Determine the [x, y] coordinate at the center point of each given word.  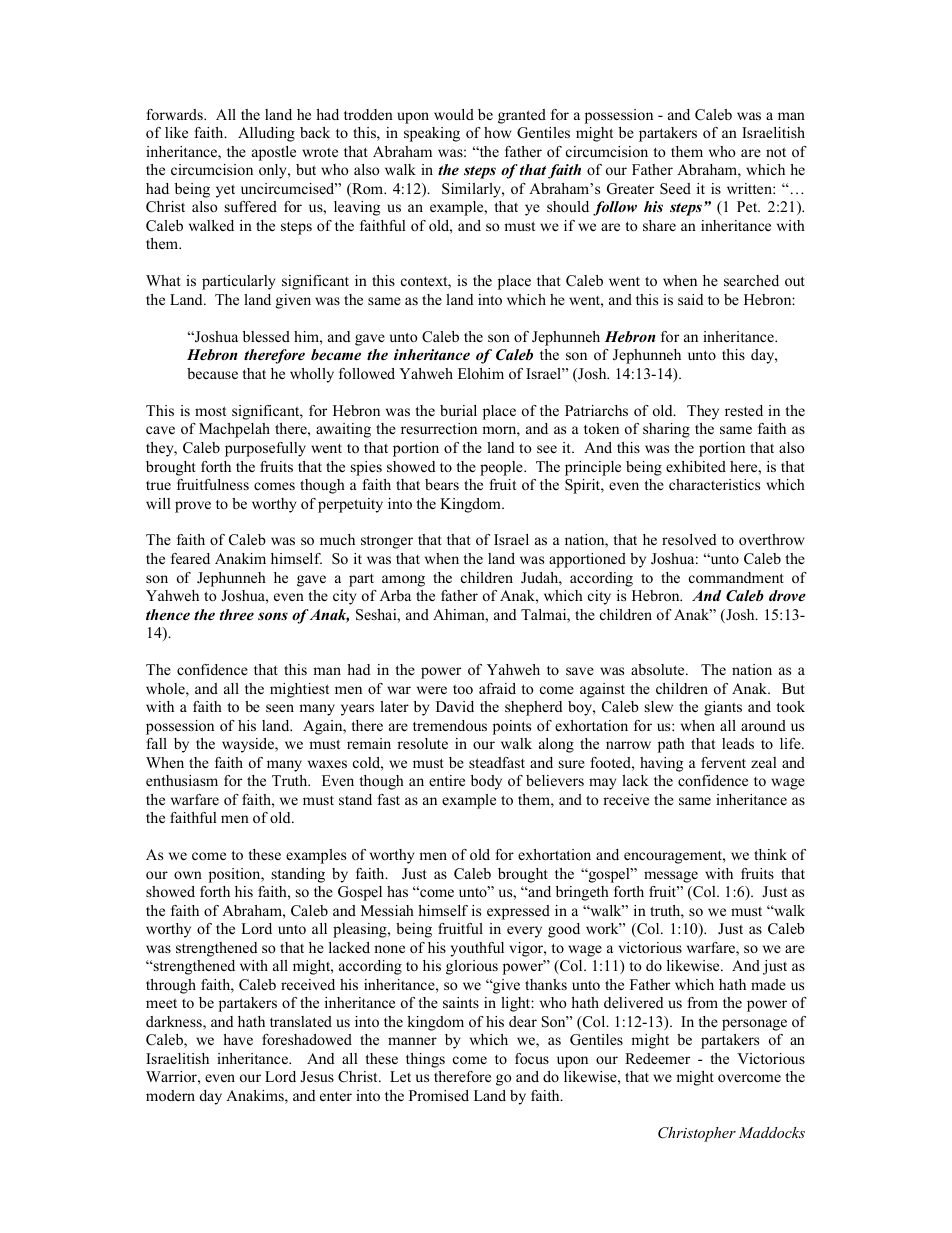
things [425, 1060]
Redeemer [657, 1058]
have [238, 1039]
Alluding [266, 134]
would [454, 114]
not [776, 152]
